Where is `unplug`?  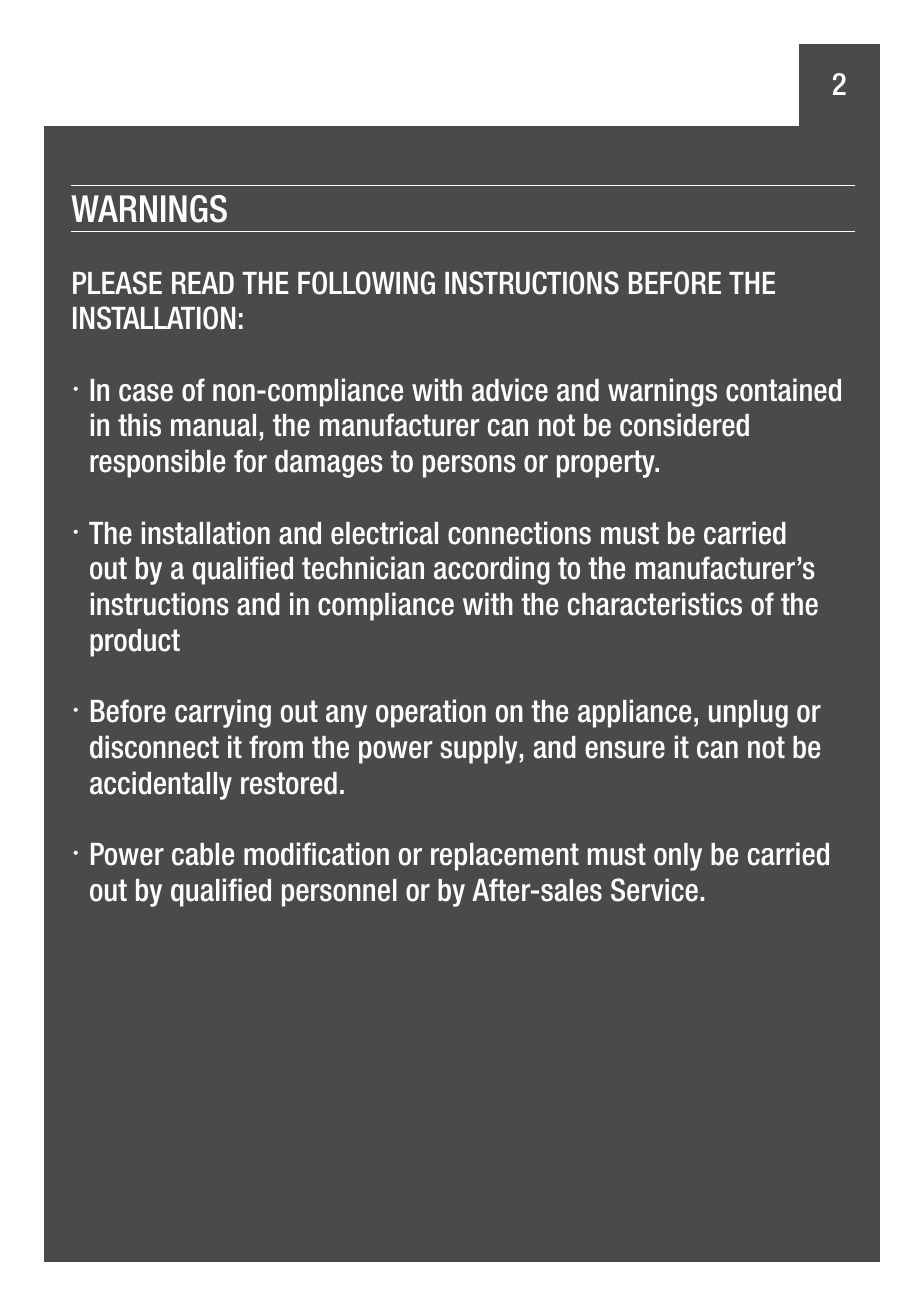 unplug is located at coordinates (748, 714).
